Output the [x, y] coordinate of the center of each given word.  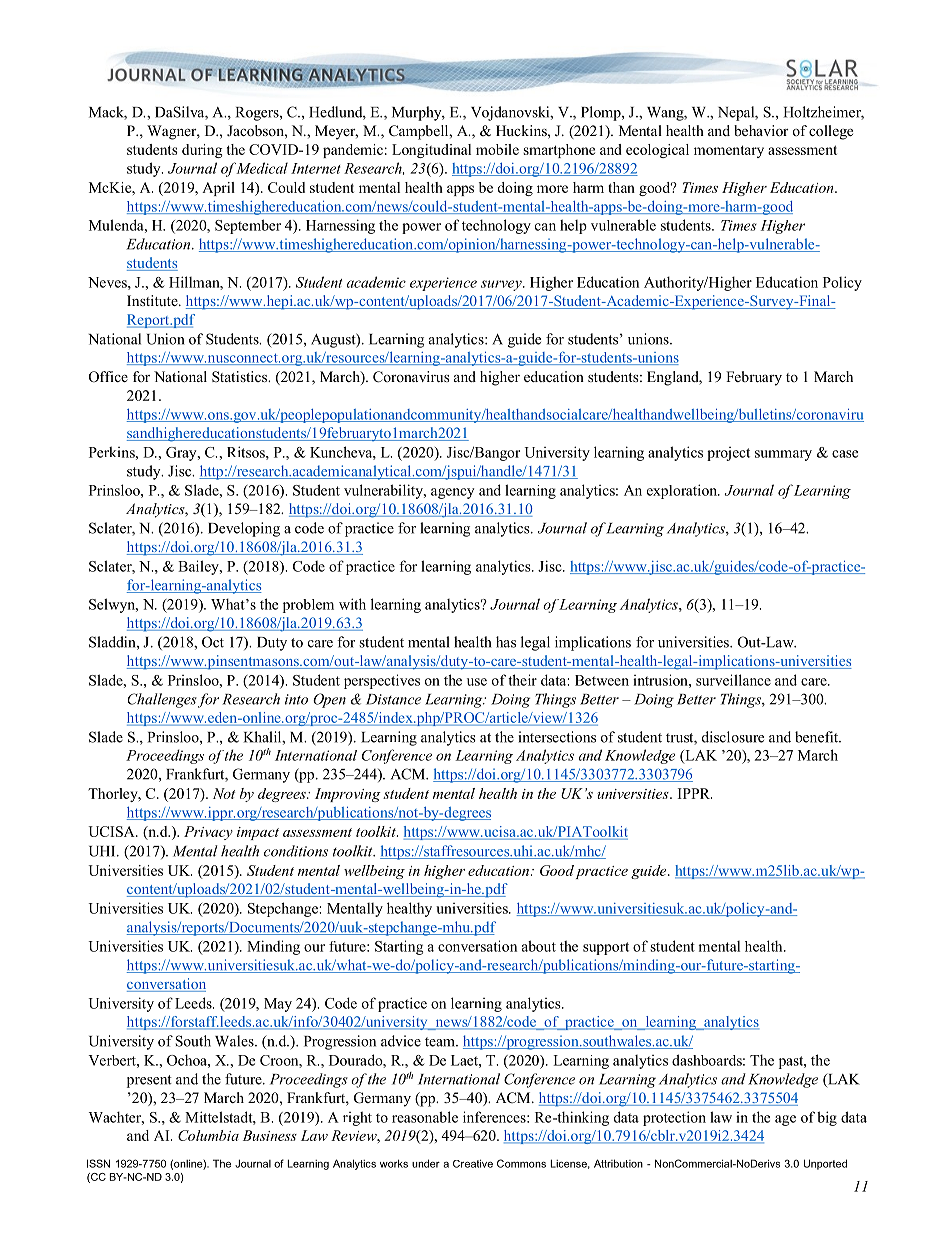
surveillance [733, 680]
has [506, 642]
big [827, 1118]
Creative [473, 1163]
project [728, 454]
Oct [213, 642]
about [539, 946]
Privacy [208, 833]
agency [452, 493]
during [202, 151]
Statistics [241, 376]
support [606, 948]
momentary [729, 151]
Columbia [208, 1135]
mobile [497, 149]
